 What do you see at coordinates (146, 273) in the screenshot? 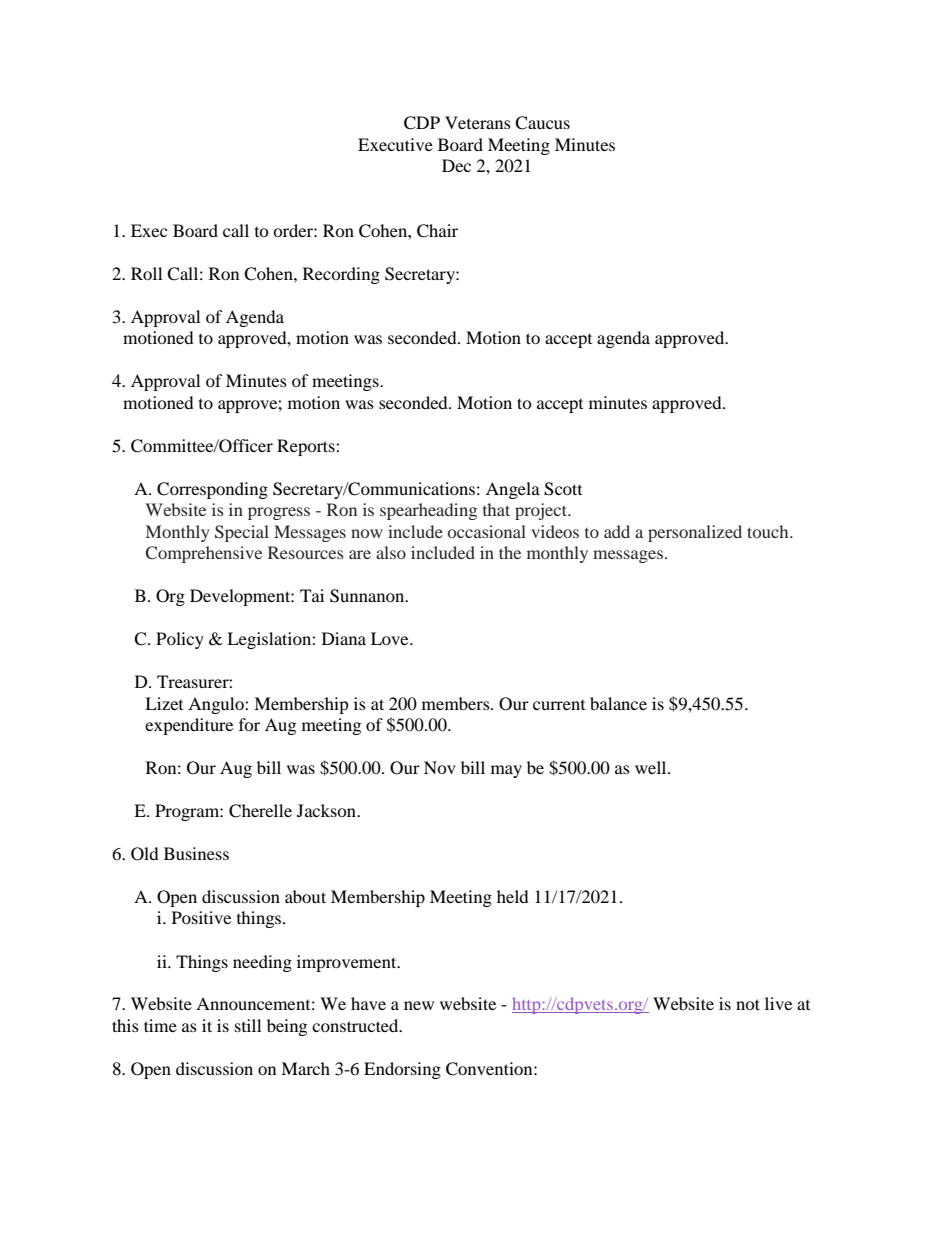
I see `Roll` at bounding box center [146, 273].
